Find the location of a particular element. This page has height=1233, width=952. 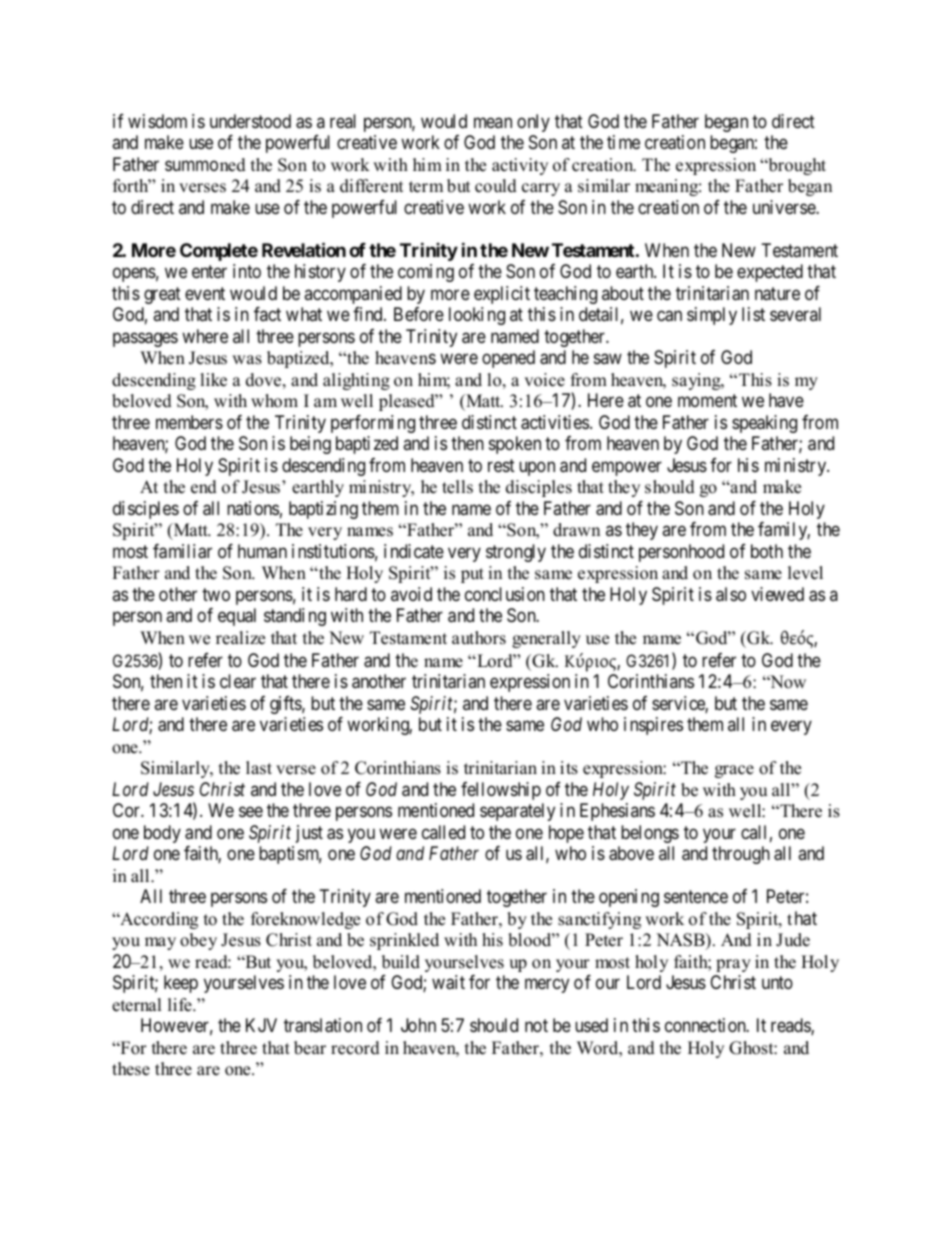

KJV is located at coordinates (261, 1025).
